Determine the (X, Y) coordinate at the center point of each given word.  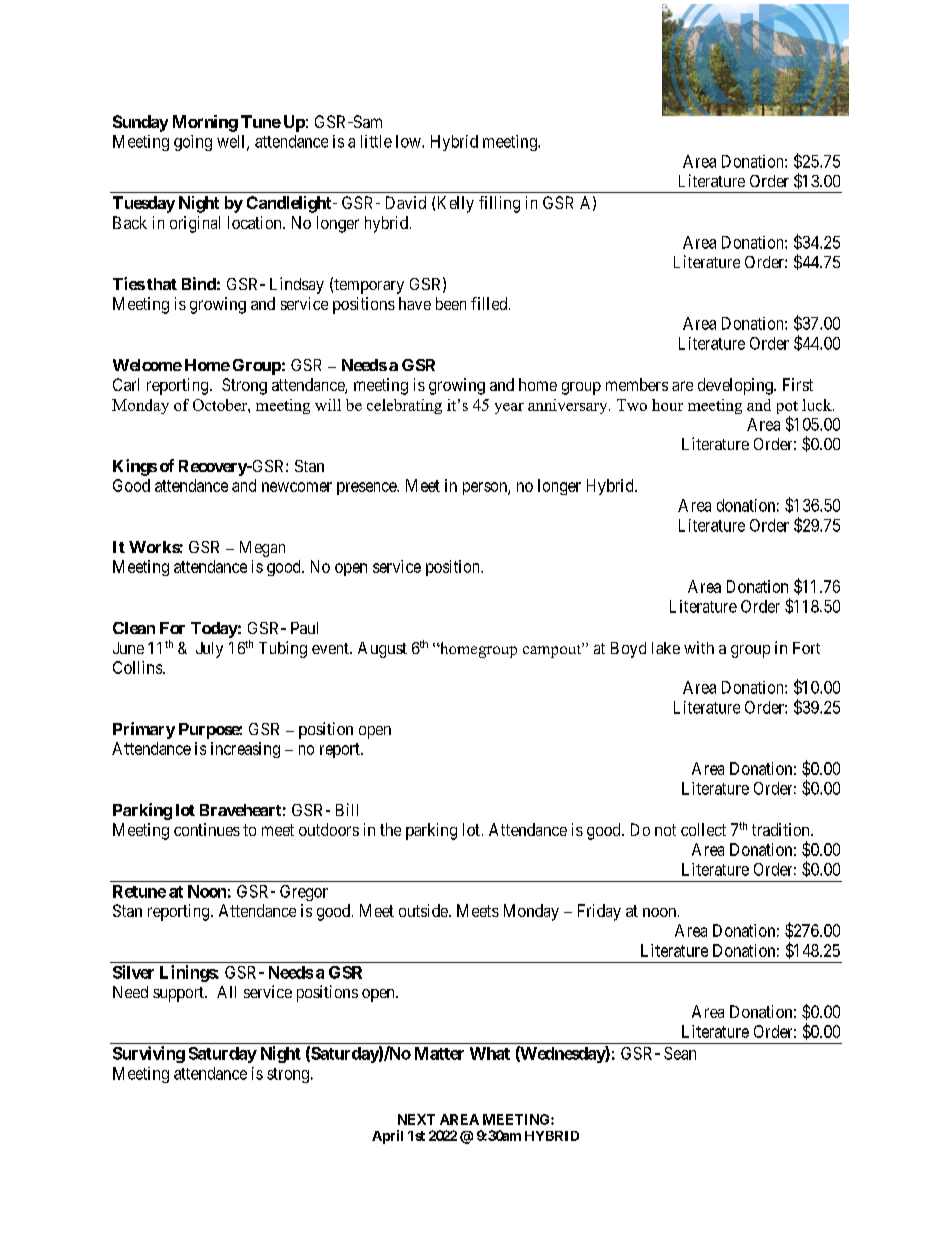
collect (703, 829)
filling (499, 204)
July (209, 650)
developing (736, 386)
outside (424, 910)
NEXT (416, 1119)
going (193, 143)
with (699, 647)
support (179, 994)
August (382, 650)
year (509, 408)
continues (207, 829)
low (409, 141)
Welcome (147, 365)
